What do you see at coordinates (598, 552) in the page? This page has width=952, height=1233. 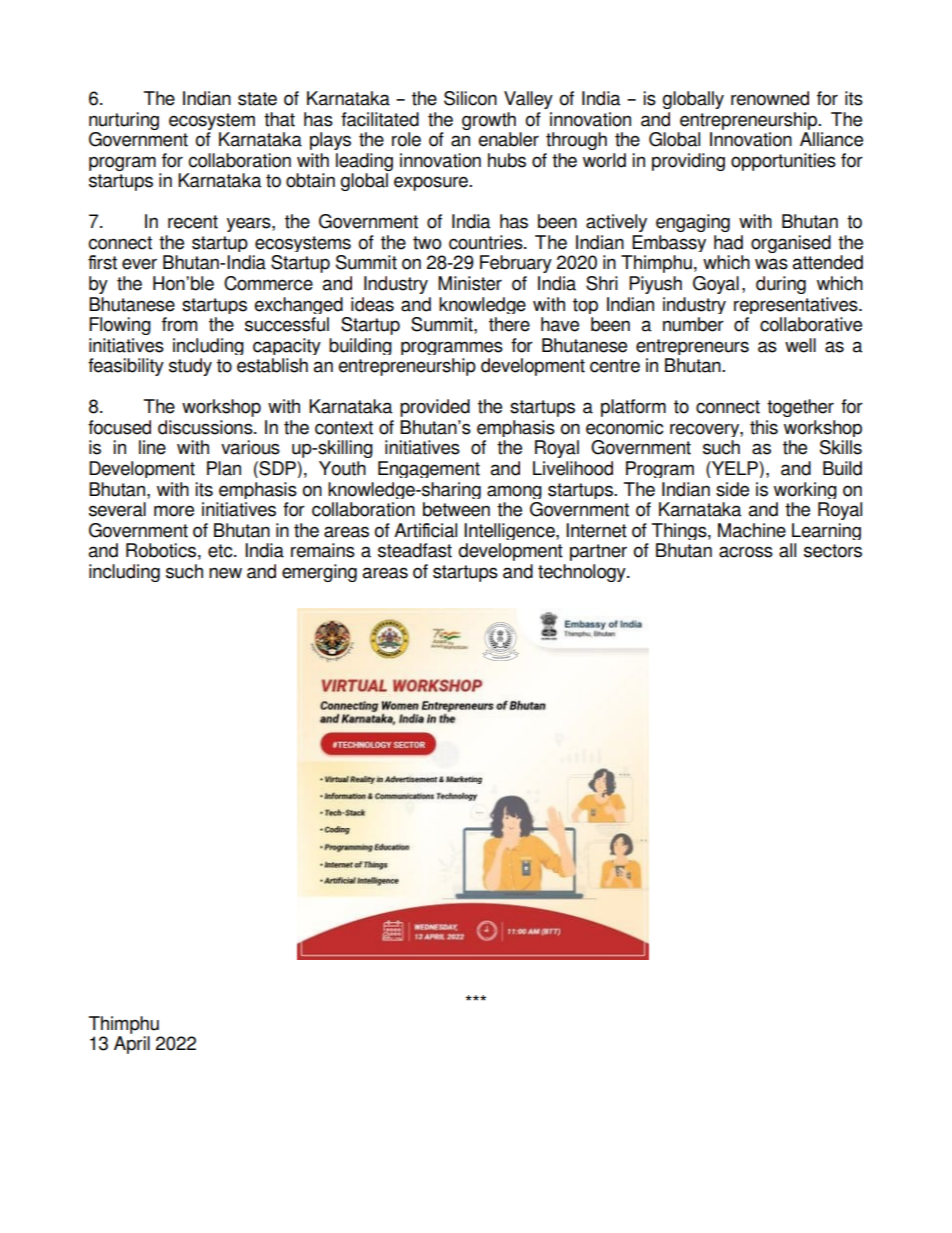 I see `partner` at bounding box center [598, 552].
